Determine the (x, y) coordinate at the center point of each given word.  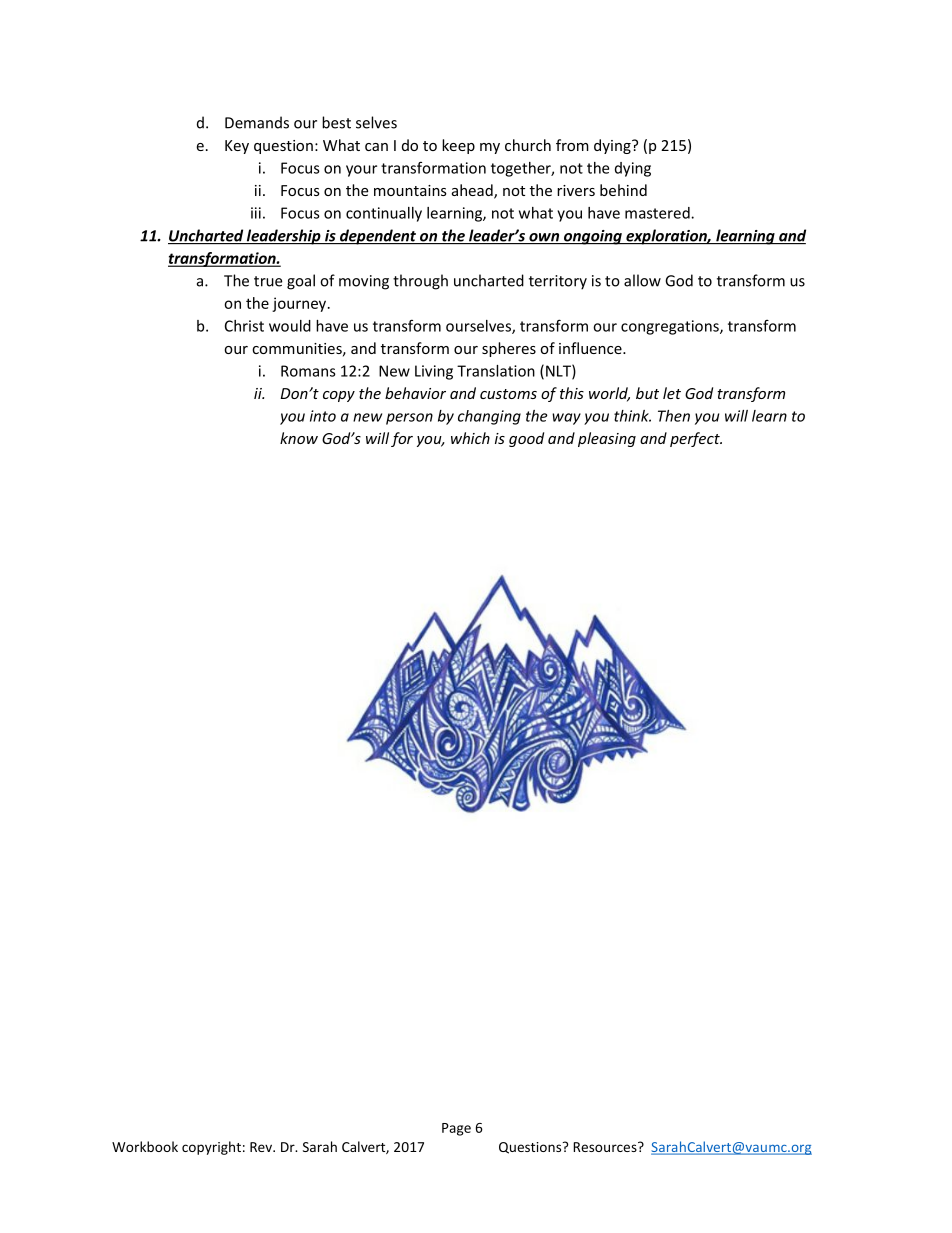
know (299, 438)
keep (458, 146)
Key (237, 147)
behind (623, 190)
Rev (262, 1147)
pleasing (607, 439)
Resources (606, 1147)
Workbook (145, 1146)
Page (456, 1129)
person (409, 419)
